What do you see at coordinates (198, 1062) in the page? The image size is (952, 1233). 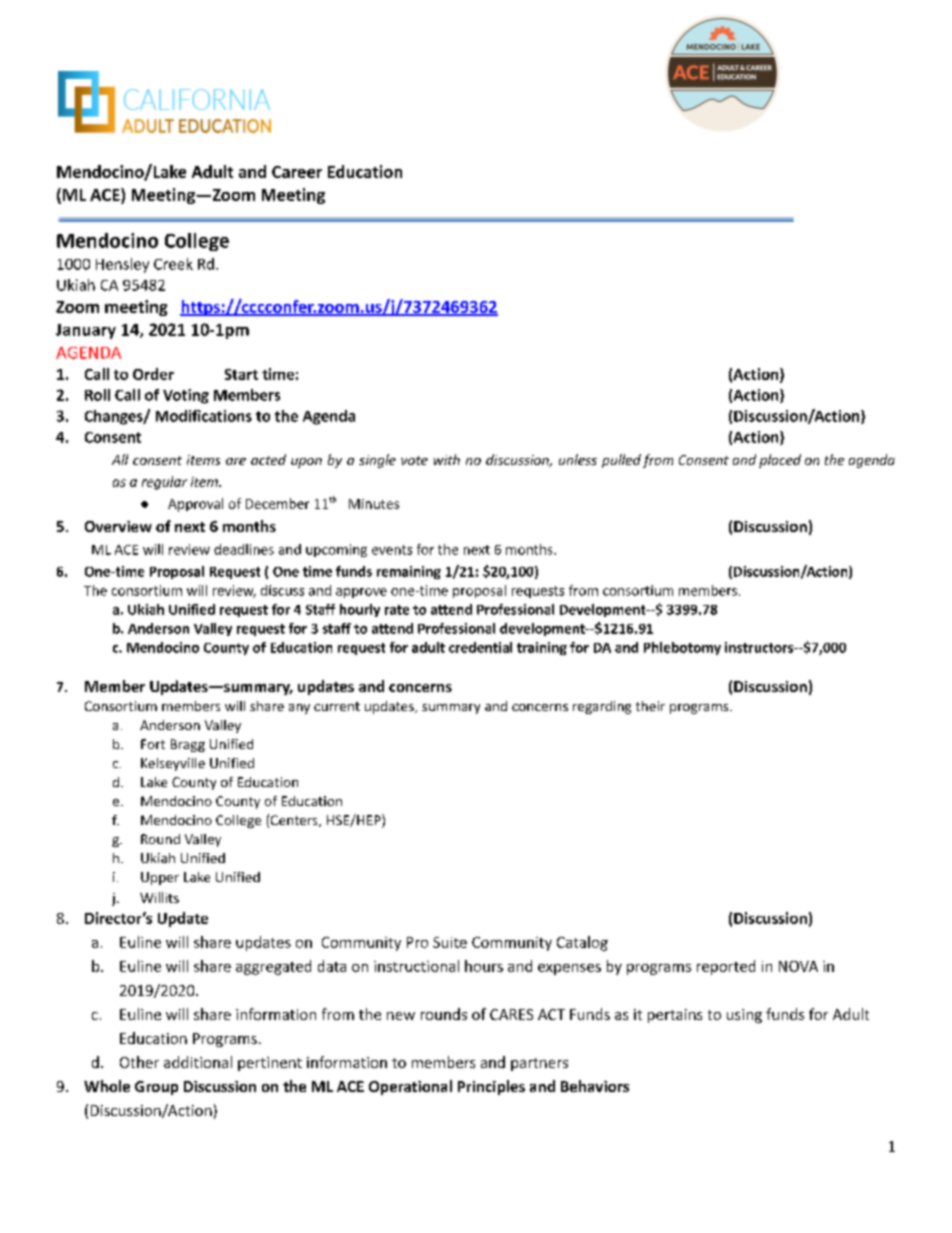 I see `additional` at bounding box center [198, 1062].
